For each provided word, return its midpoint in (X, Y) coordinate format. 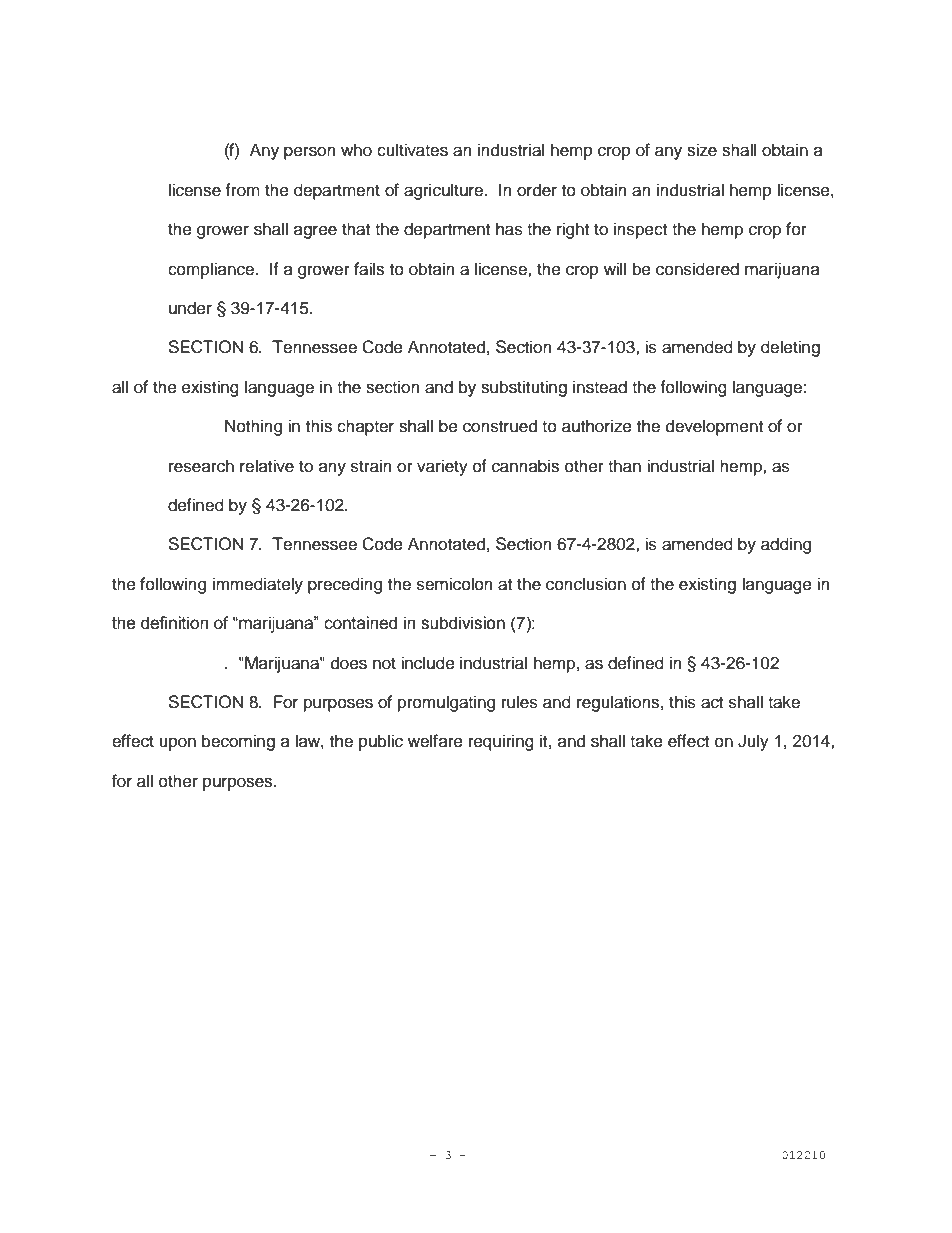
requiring (501, 742)
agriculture (445, 191)
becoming (238, 742)
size (702, 150)
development (714, 427)
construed (500, 426)
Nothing (253, 427)
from (242, 190)
